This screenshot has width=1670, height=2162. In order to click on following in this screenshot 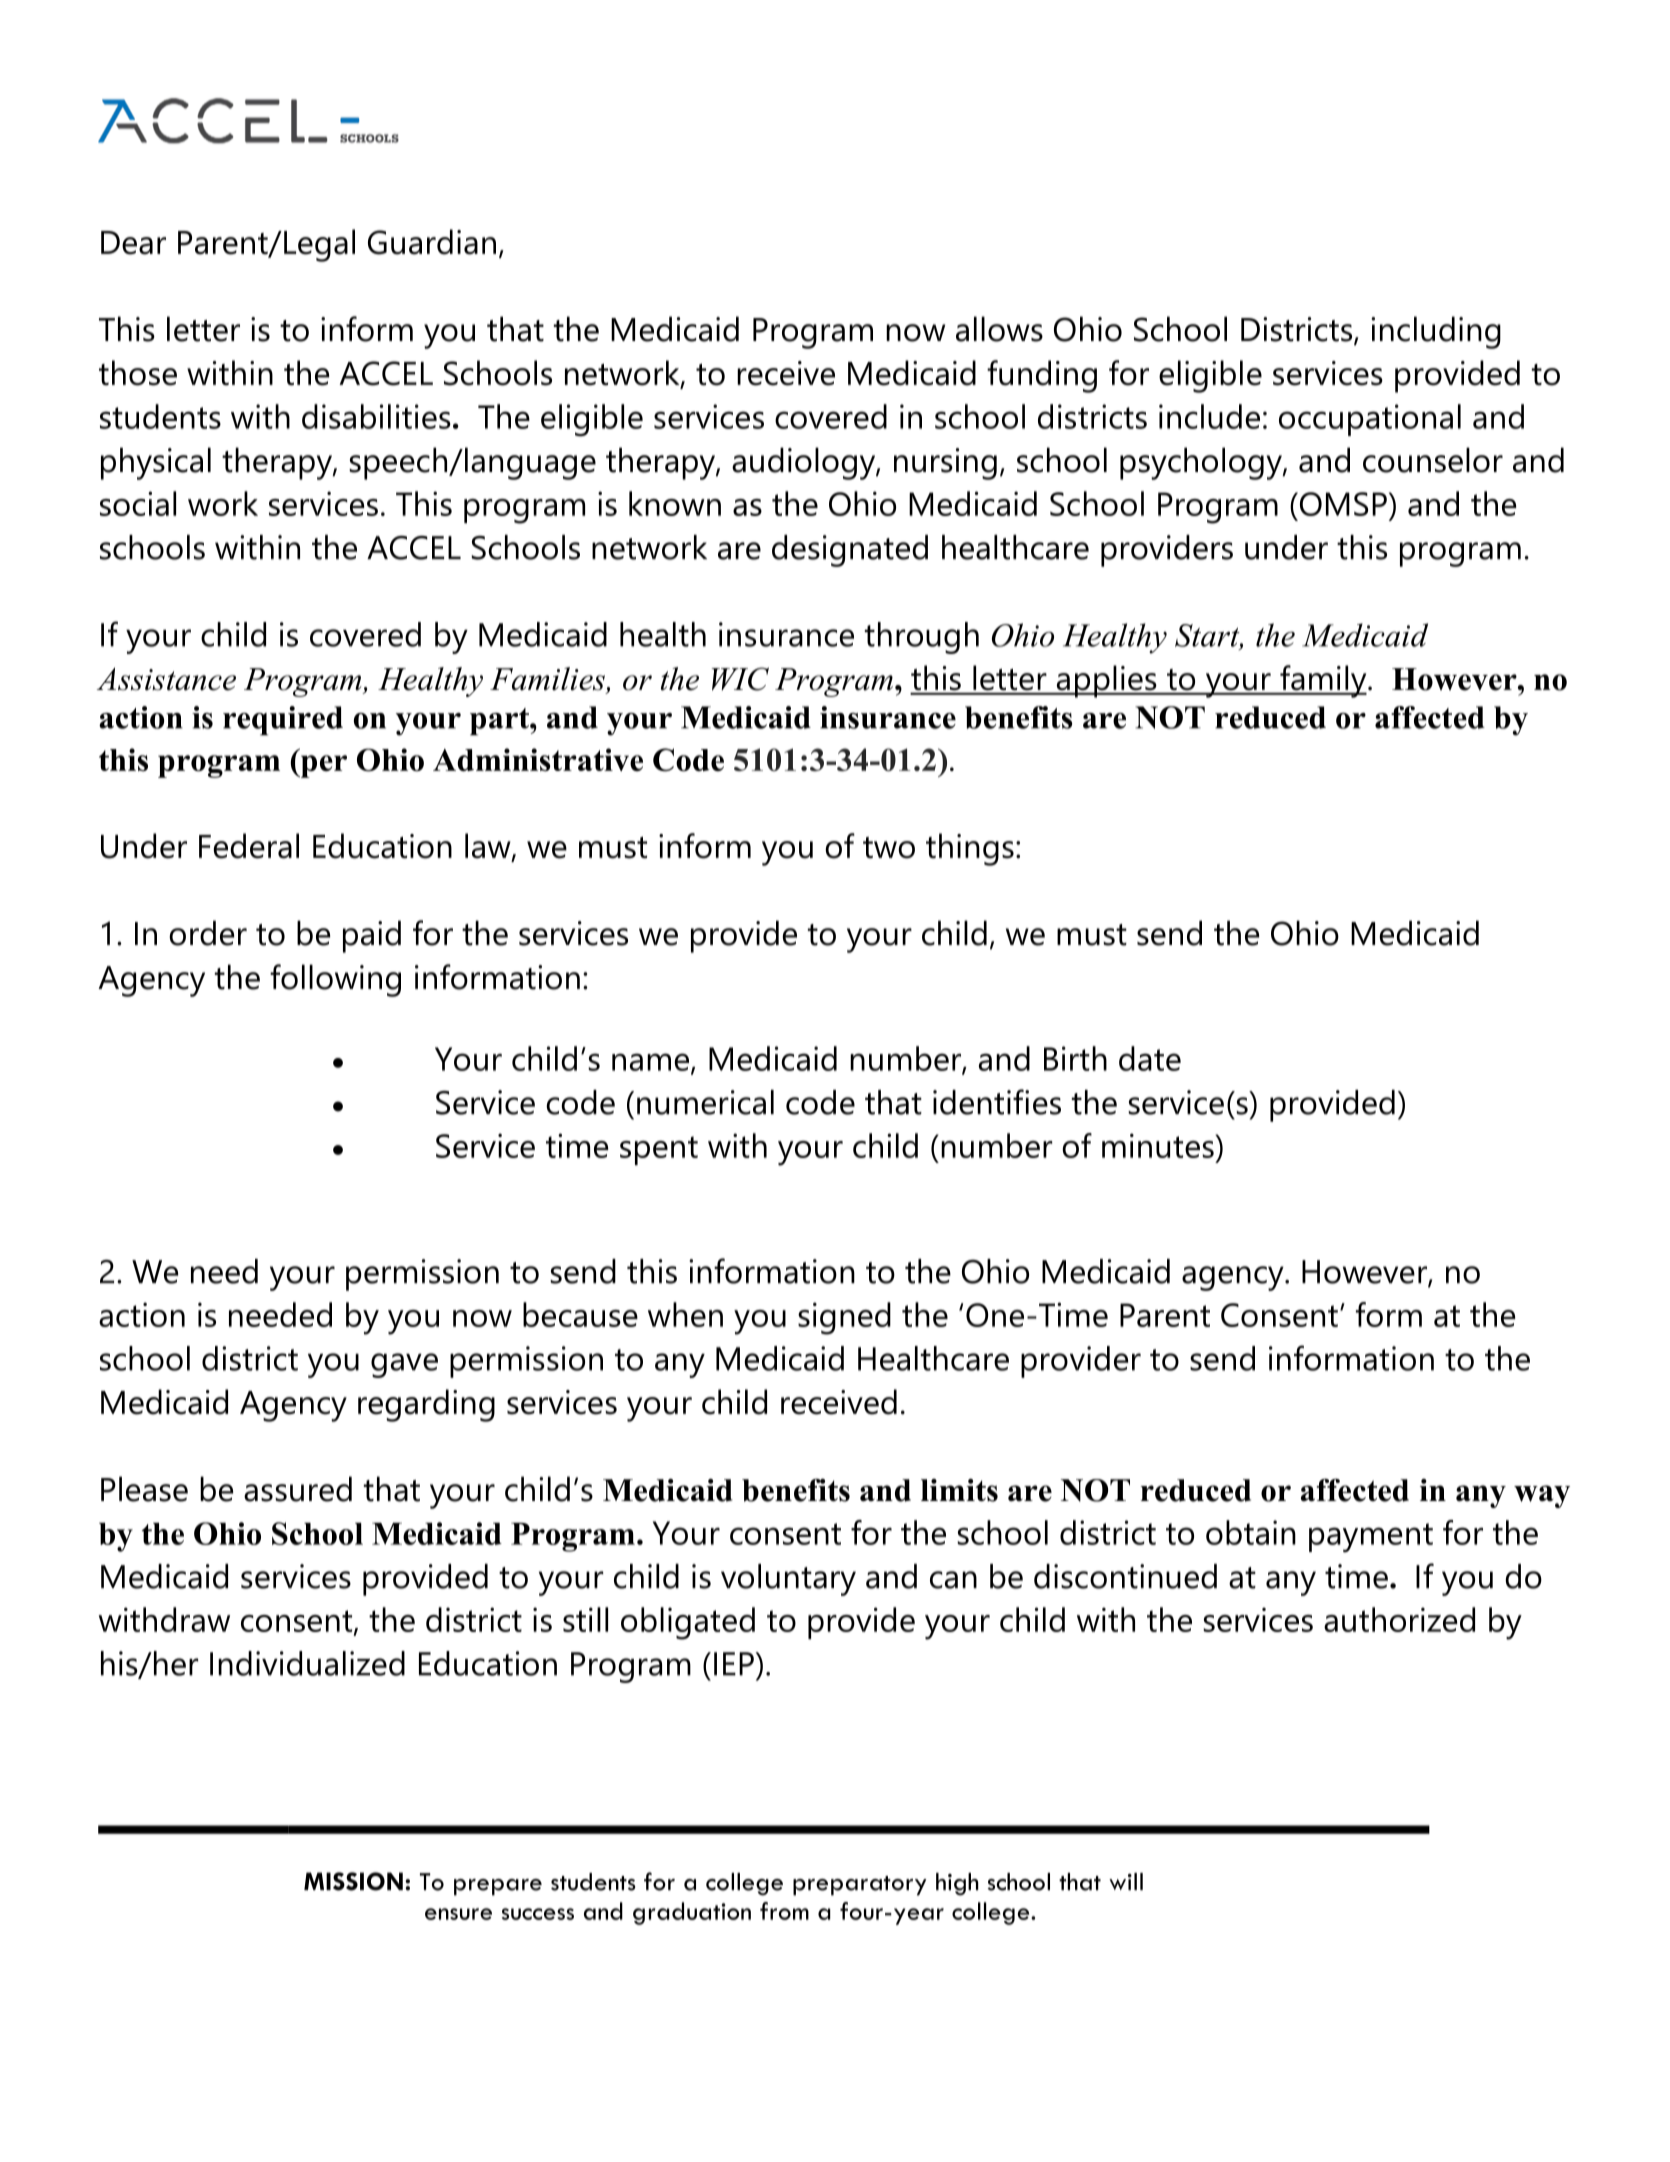, I will do `click(335, 980)`.
